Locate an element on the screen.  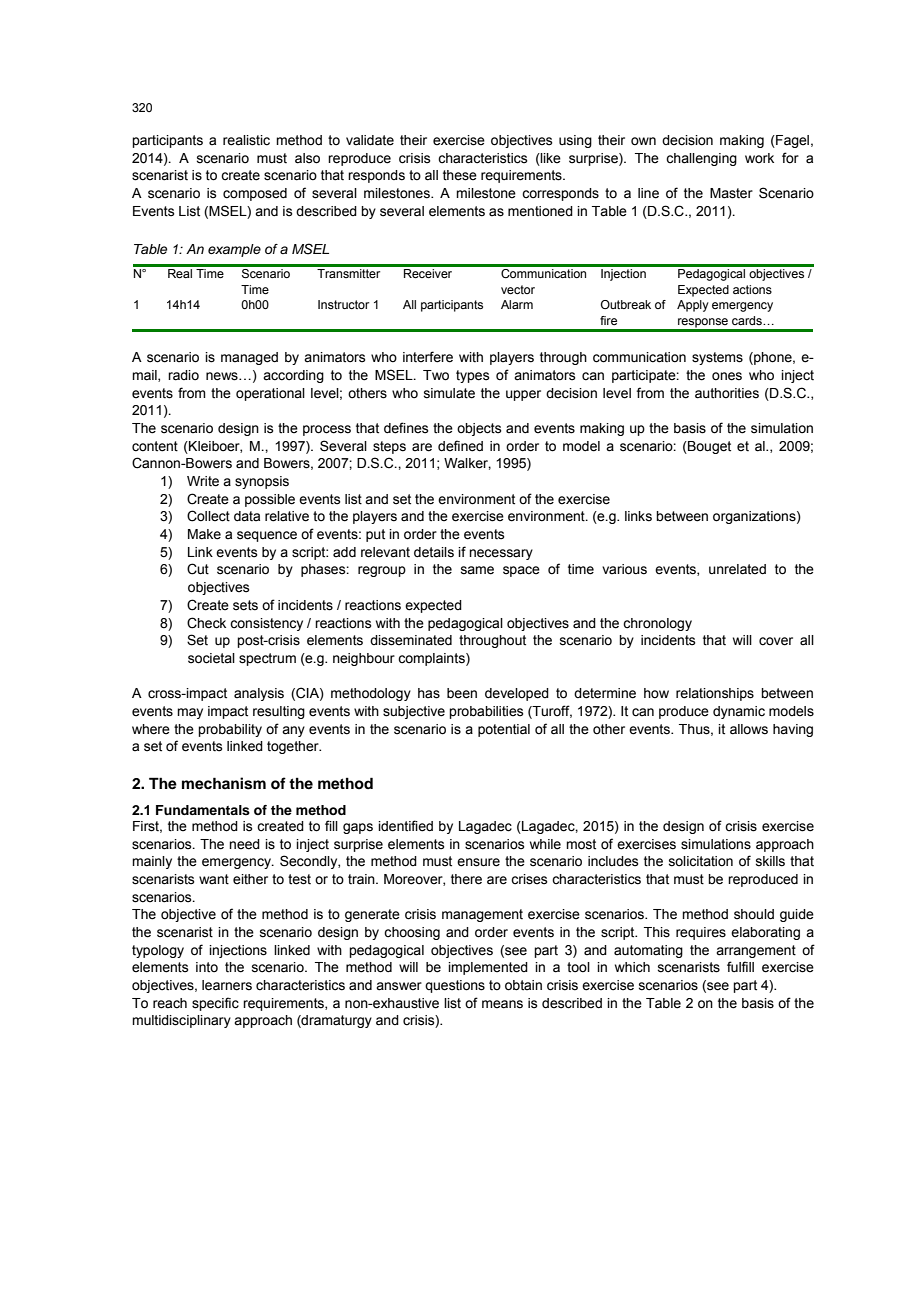
types is located at coordinates (473, 376).
